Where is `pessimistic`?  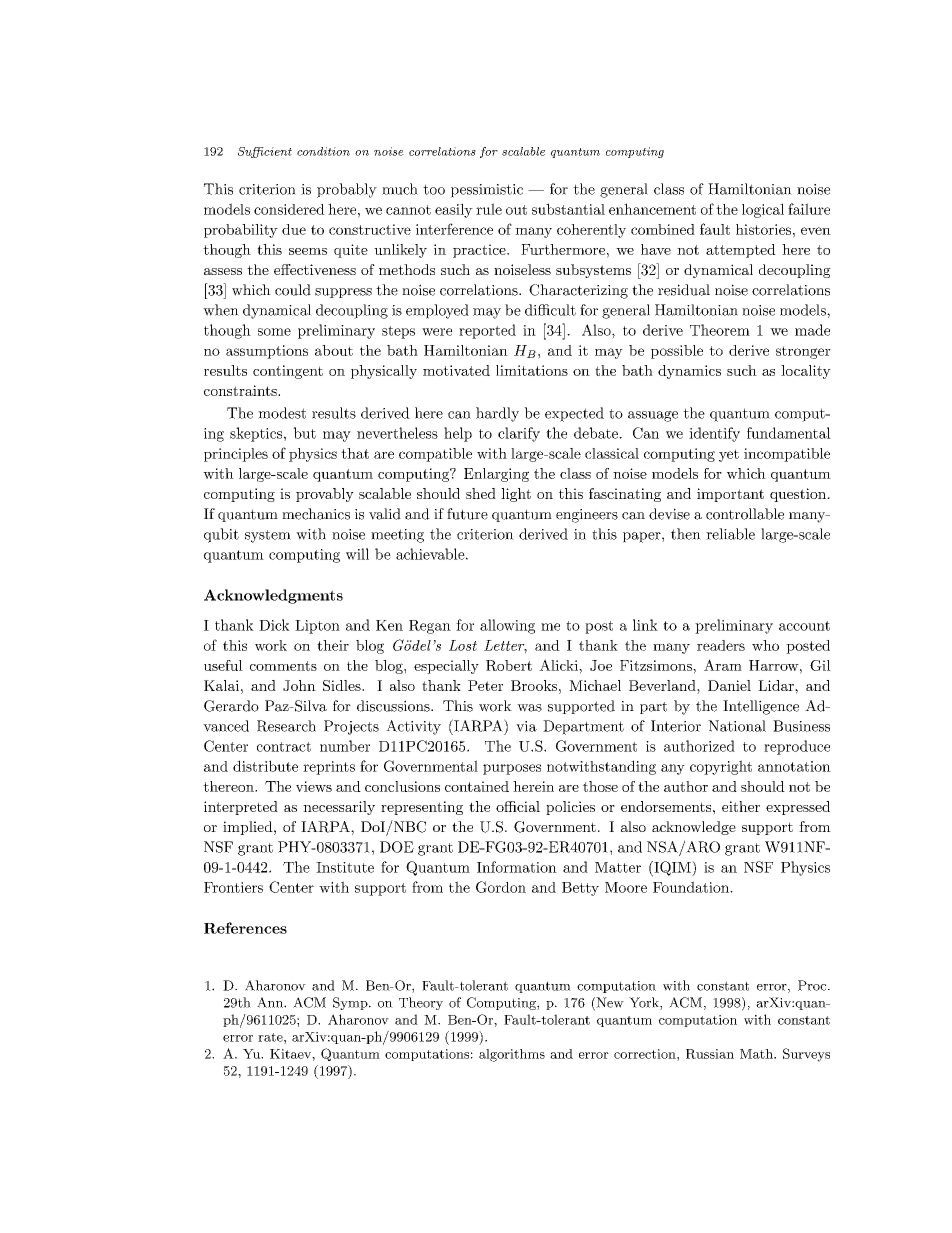 pessimistic is located at coordinates (487, 191).
